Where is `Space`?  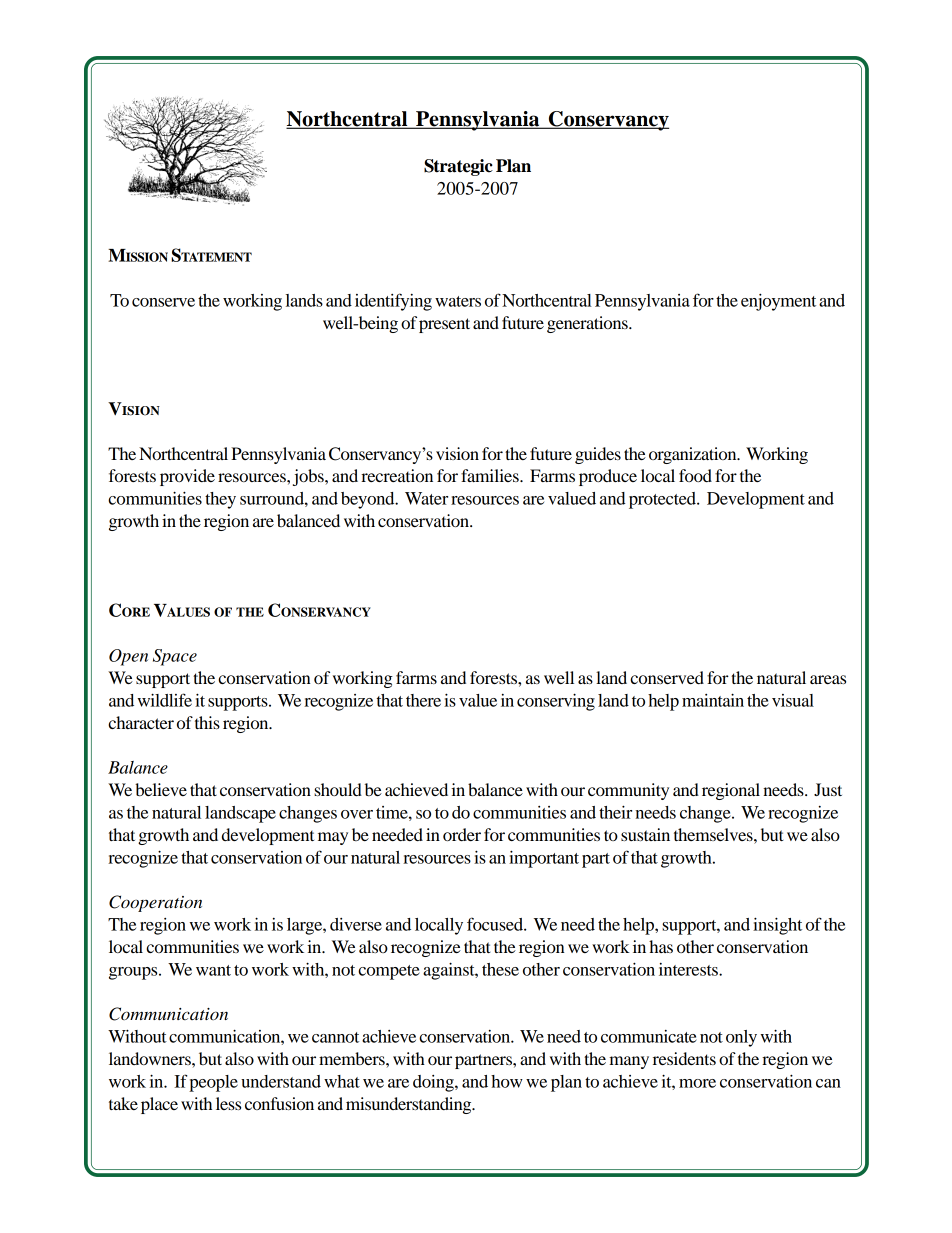 Space is located at coordinates (175, 657).
